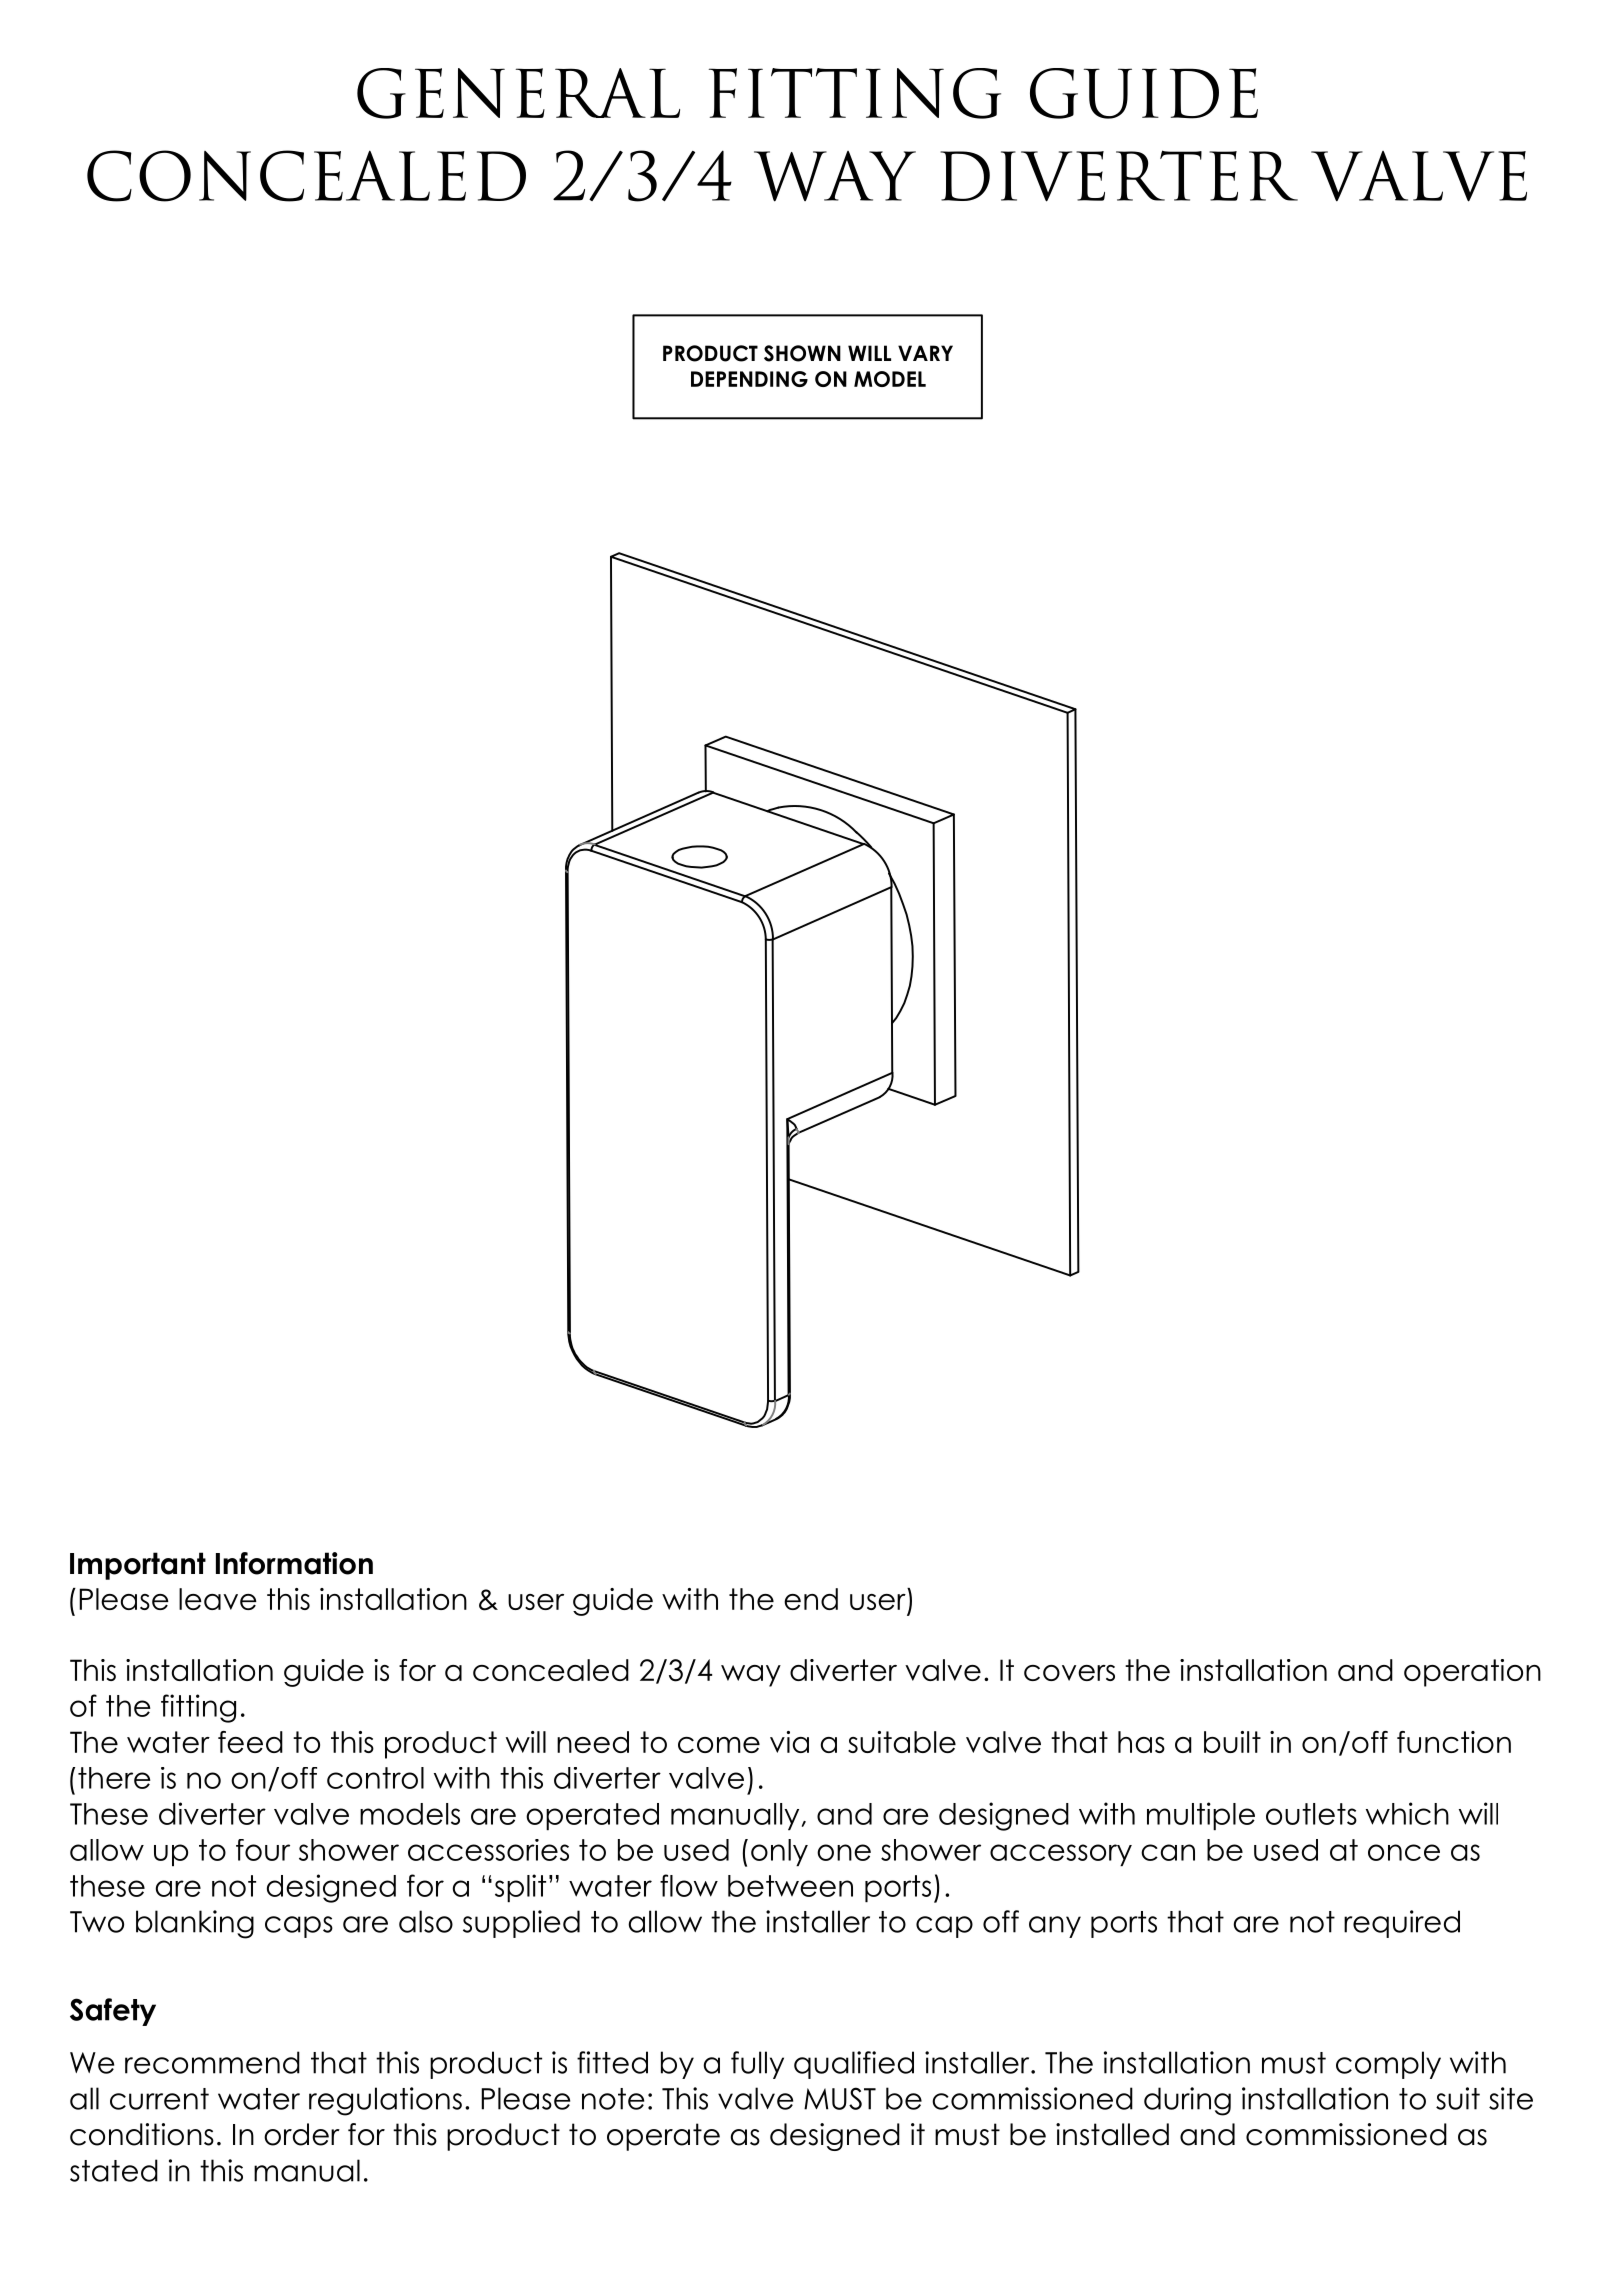 This document has height=2286, width=1616. I want to click on operation, so click(1472, 1673).
